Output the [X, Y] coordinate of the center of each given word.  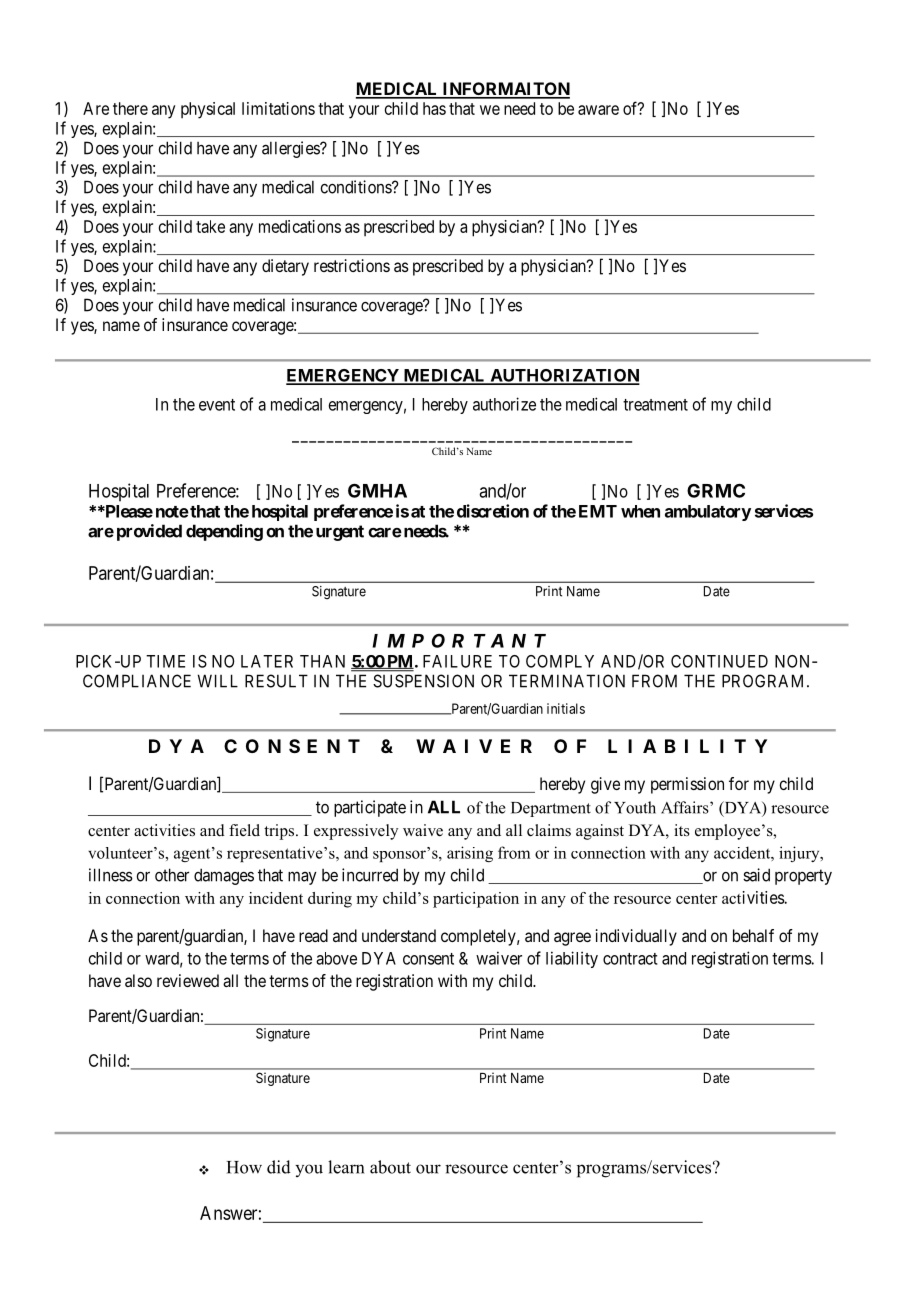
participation [476, 900]
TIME [165, 661]
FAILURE [457, 661]
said [756, 875]
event [217, 405]
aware [598, 110]
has [434, 108]
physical [208, 110]
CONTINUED [719, 661]
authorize [504, 404]
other [172, 875]
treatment [655, 405]
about [390, 1167]
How [244, 1167]
